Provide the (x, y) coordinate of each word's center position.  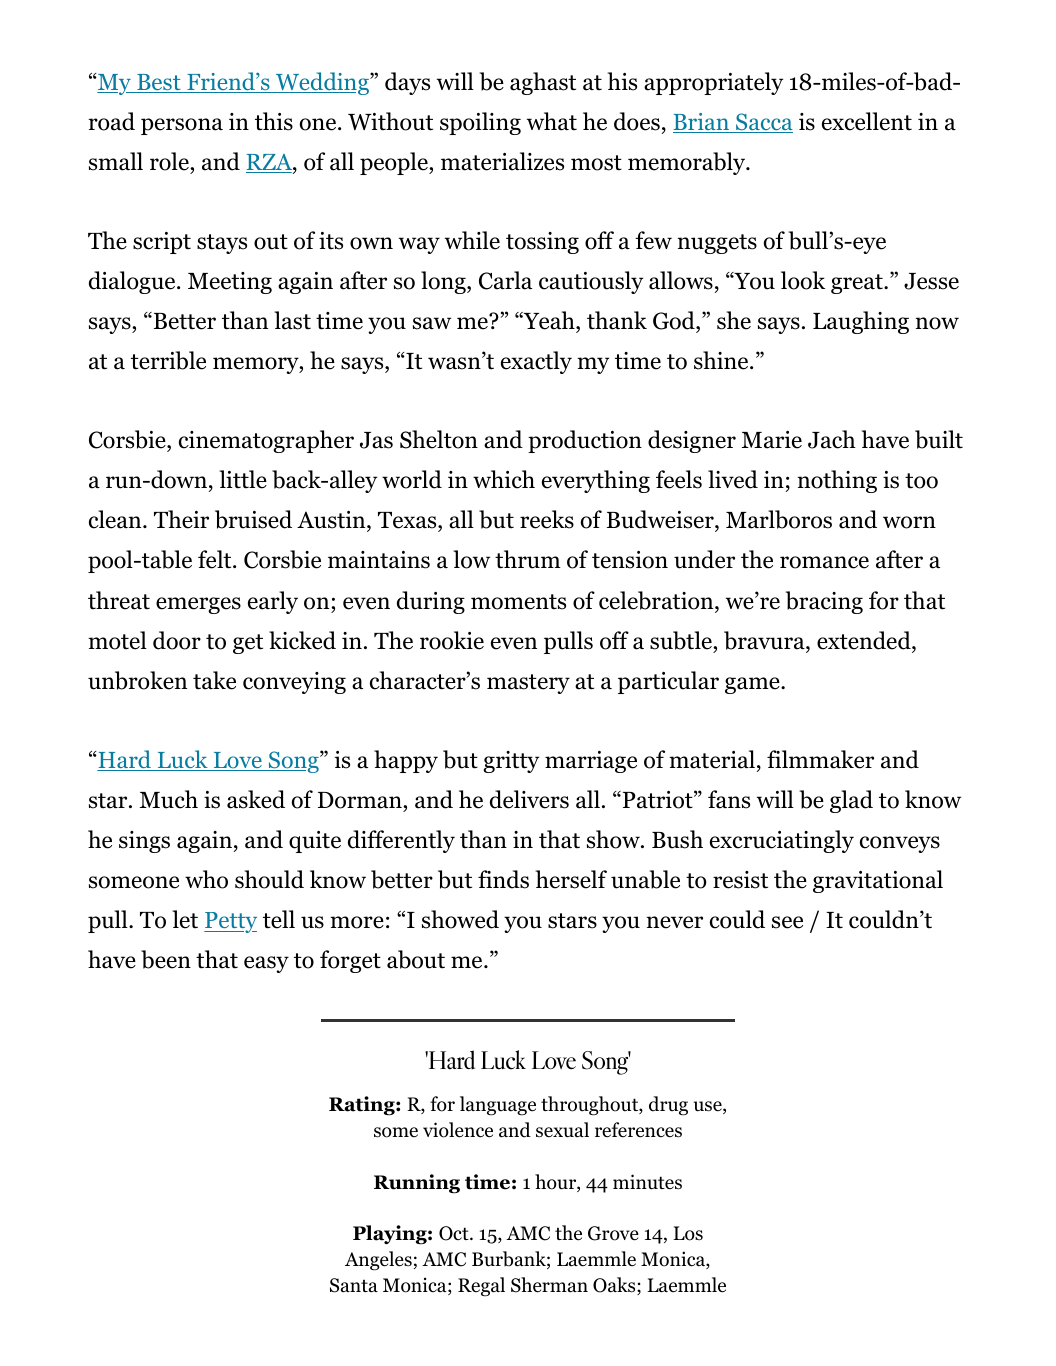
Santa (354, 1285)
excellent (867, 121)
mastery (528, 684)
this (274, 121)
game (753, 685)
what (552, 121)
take (214, 680)
